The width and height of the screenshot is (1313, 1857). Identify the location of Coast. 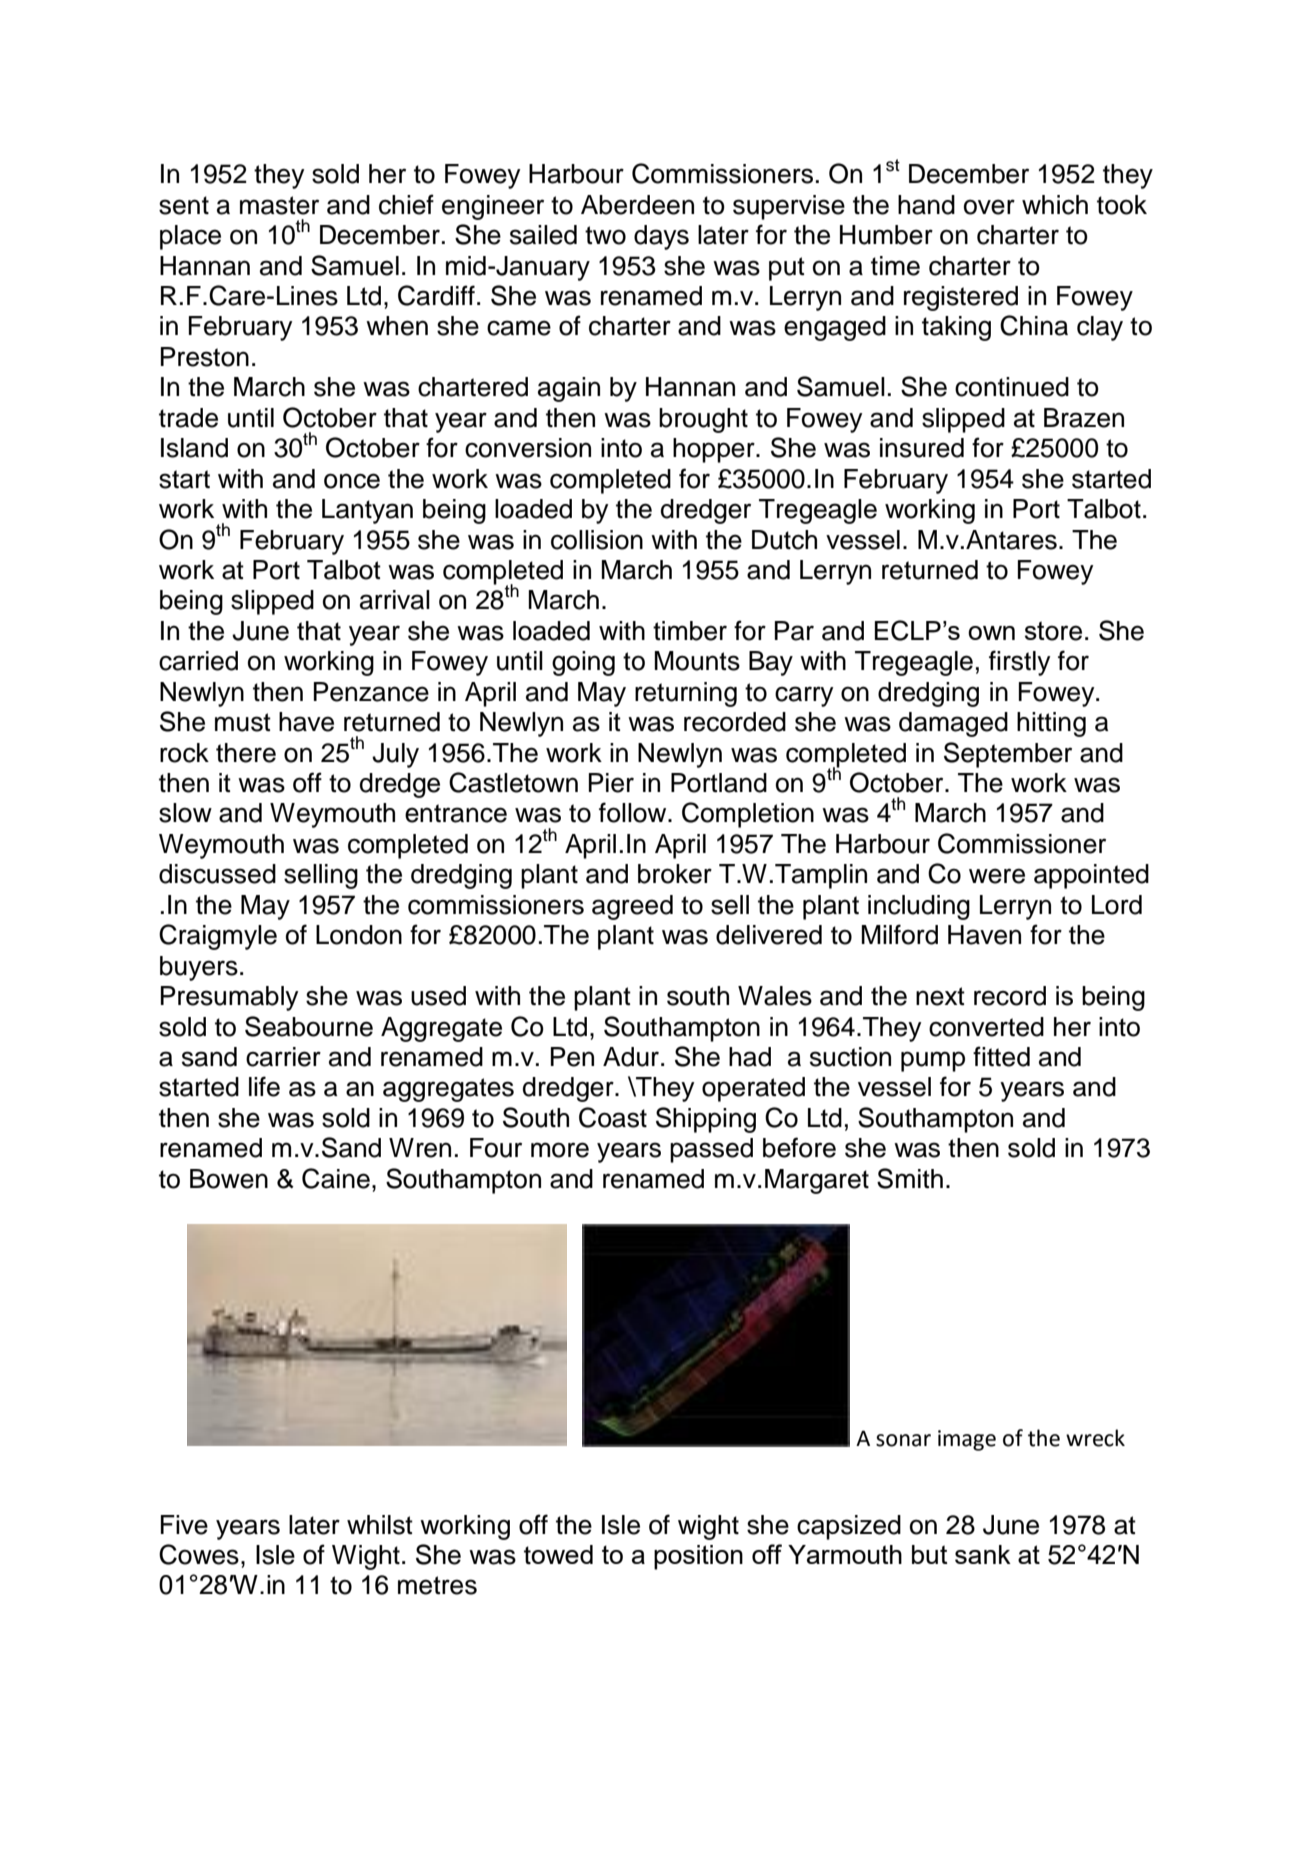
(613, 1117).
